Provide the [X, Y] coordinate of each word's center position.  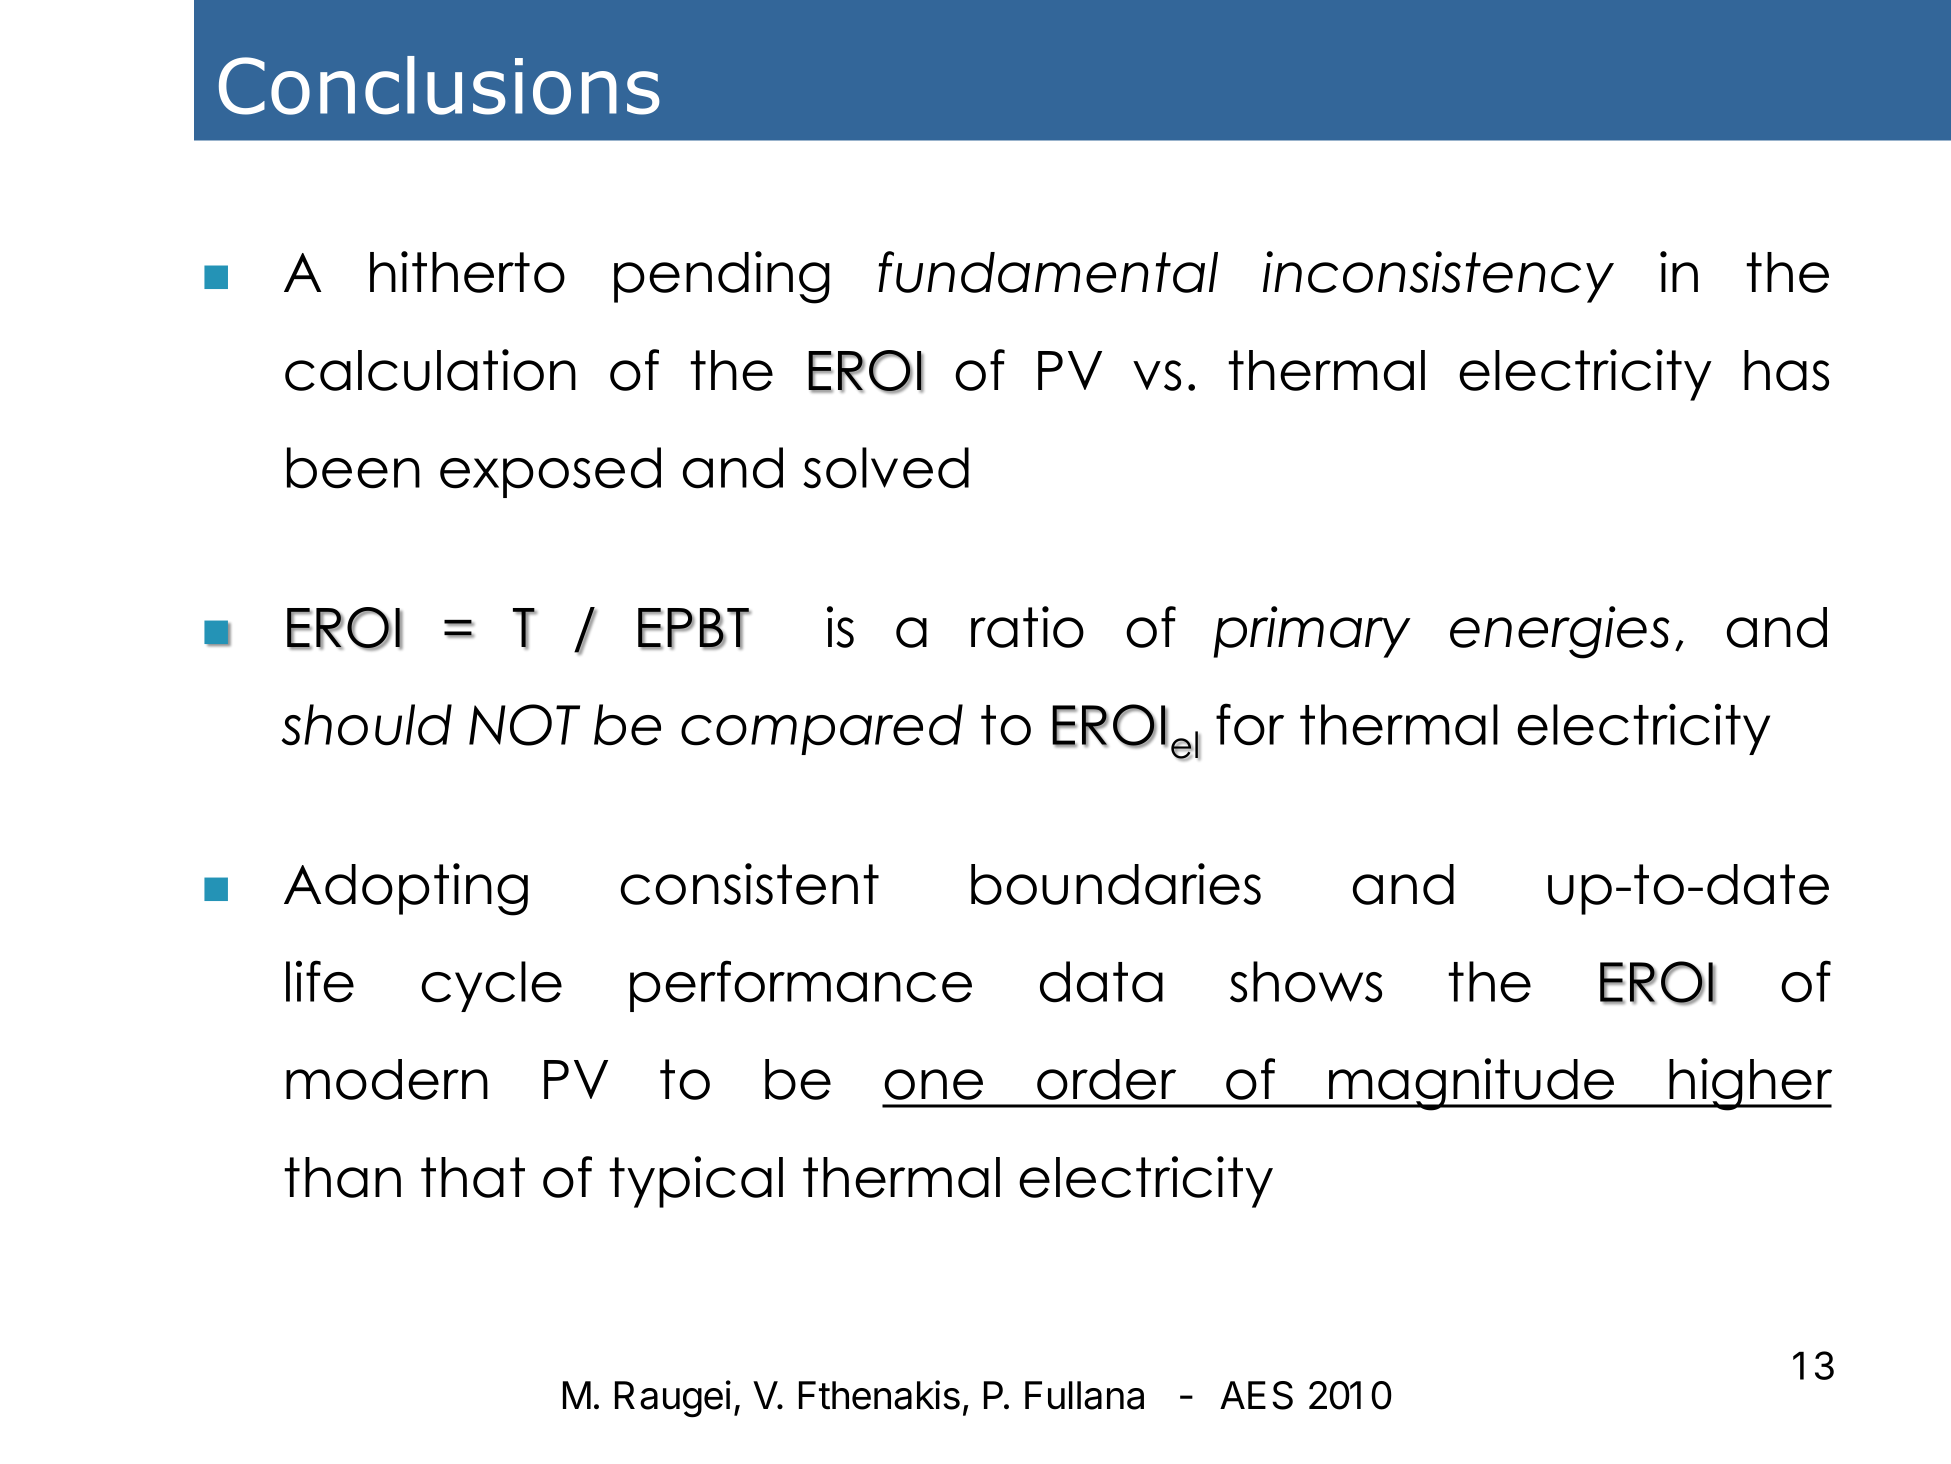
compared [822, 729]
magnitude [1472, 1084]
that [473, 1177]
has [1786, 370]
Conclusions [439, 85]
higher [1750, 1084]
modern [387, 1079]
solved [886, 468]
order [1106, 1079]
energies [1560, 632]
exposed [550, 472]
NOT [524, 725]
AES [1256, 1395]
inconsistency [1438, 277]
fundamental [1048, 272]
